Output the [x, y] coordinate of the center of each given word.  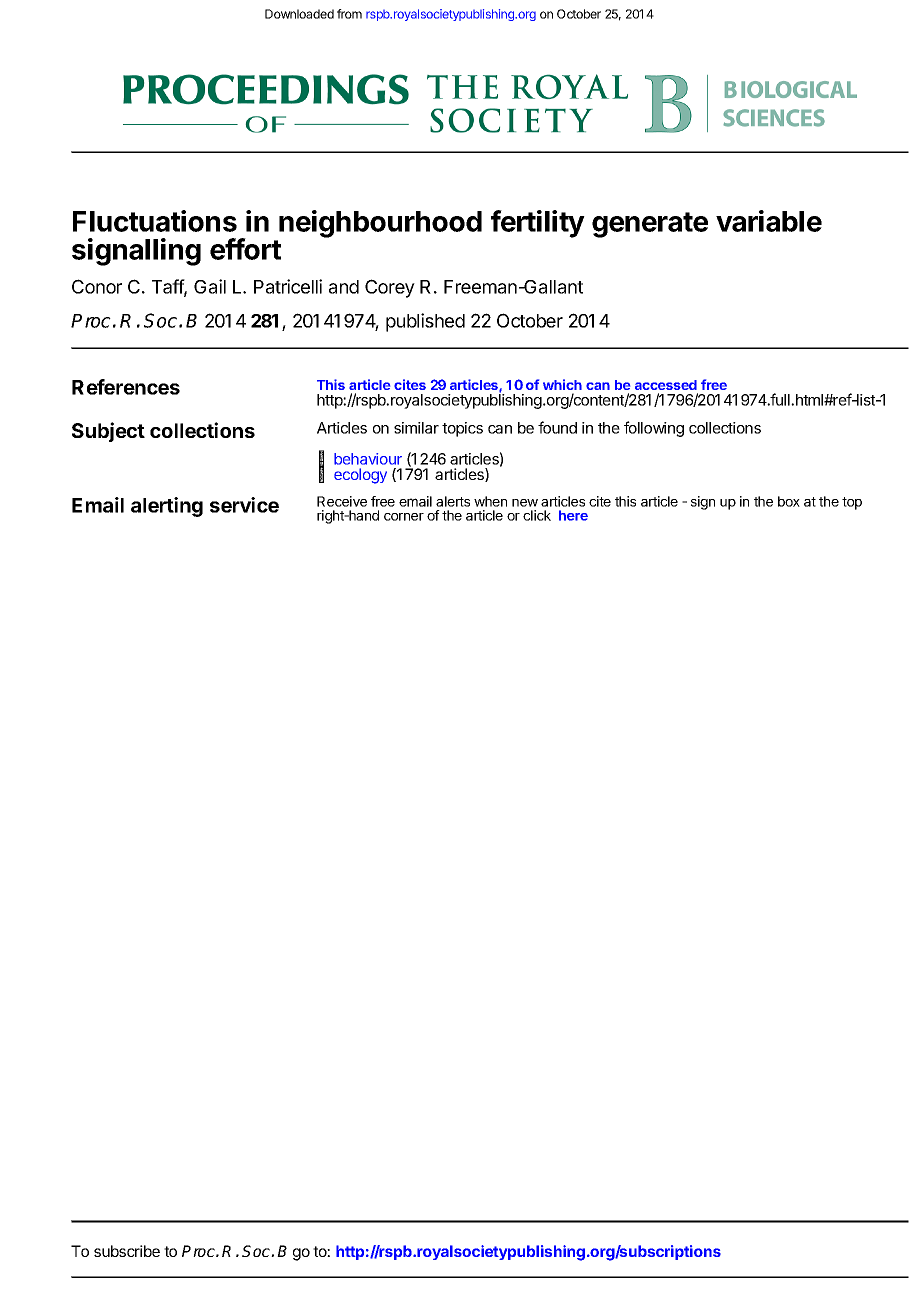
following [654, 429]
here [573, 515]
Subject [108, 432]
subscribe [127, 1251]
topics [462, 429]
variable [769, 221]
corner [404, 517]
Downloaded [299, 14]
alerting [167, 507]
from [349, 14]
